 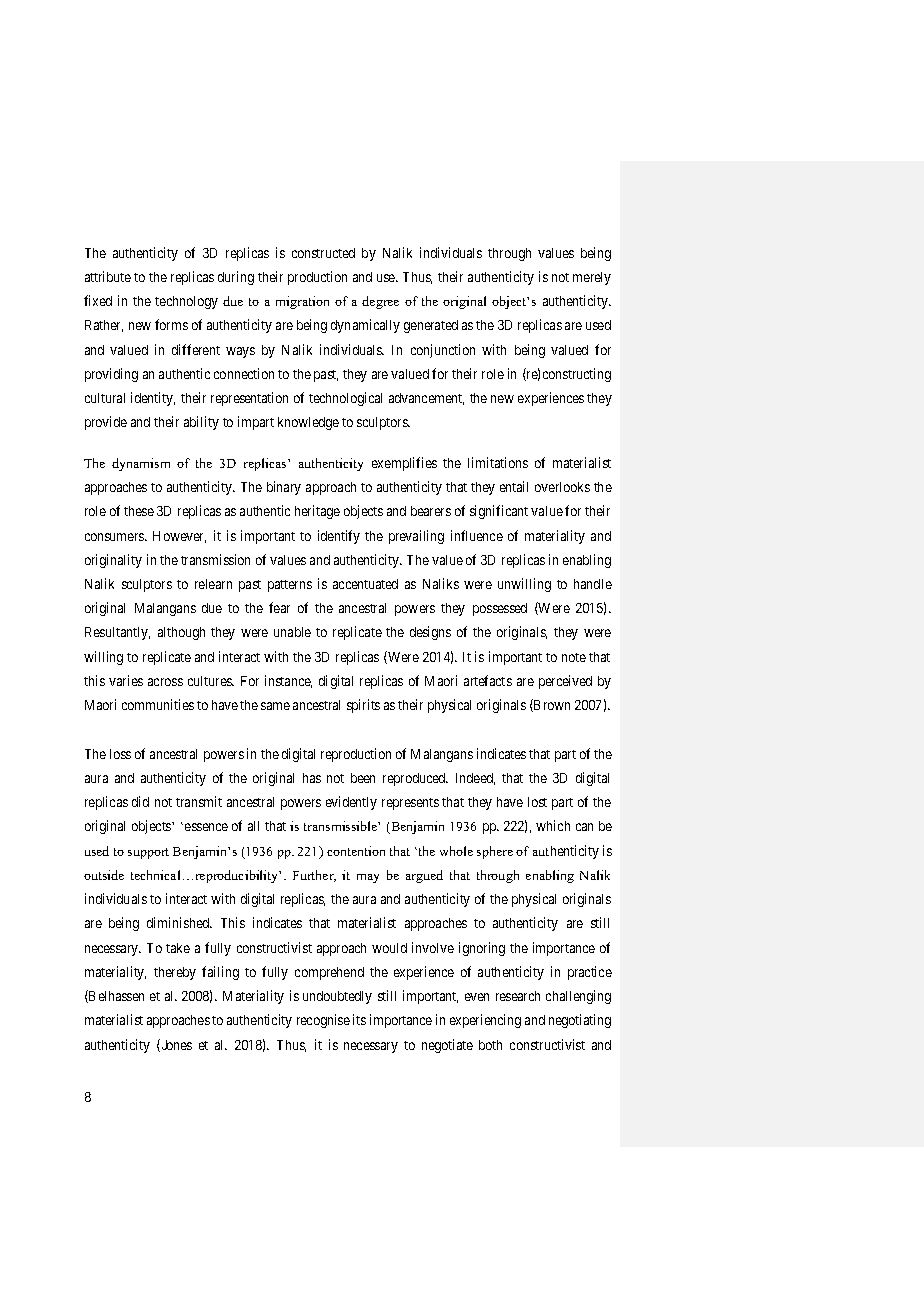 What do you see at coordinates (186, 302) in the page?
I see `technology` at bounding box center [186, 302].
